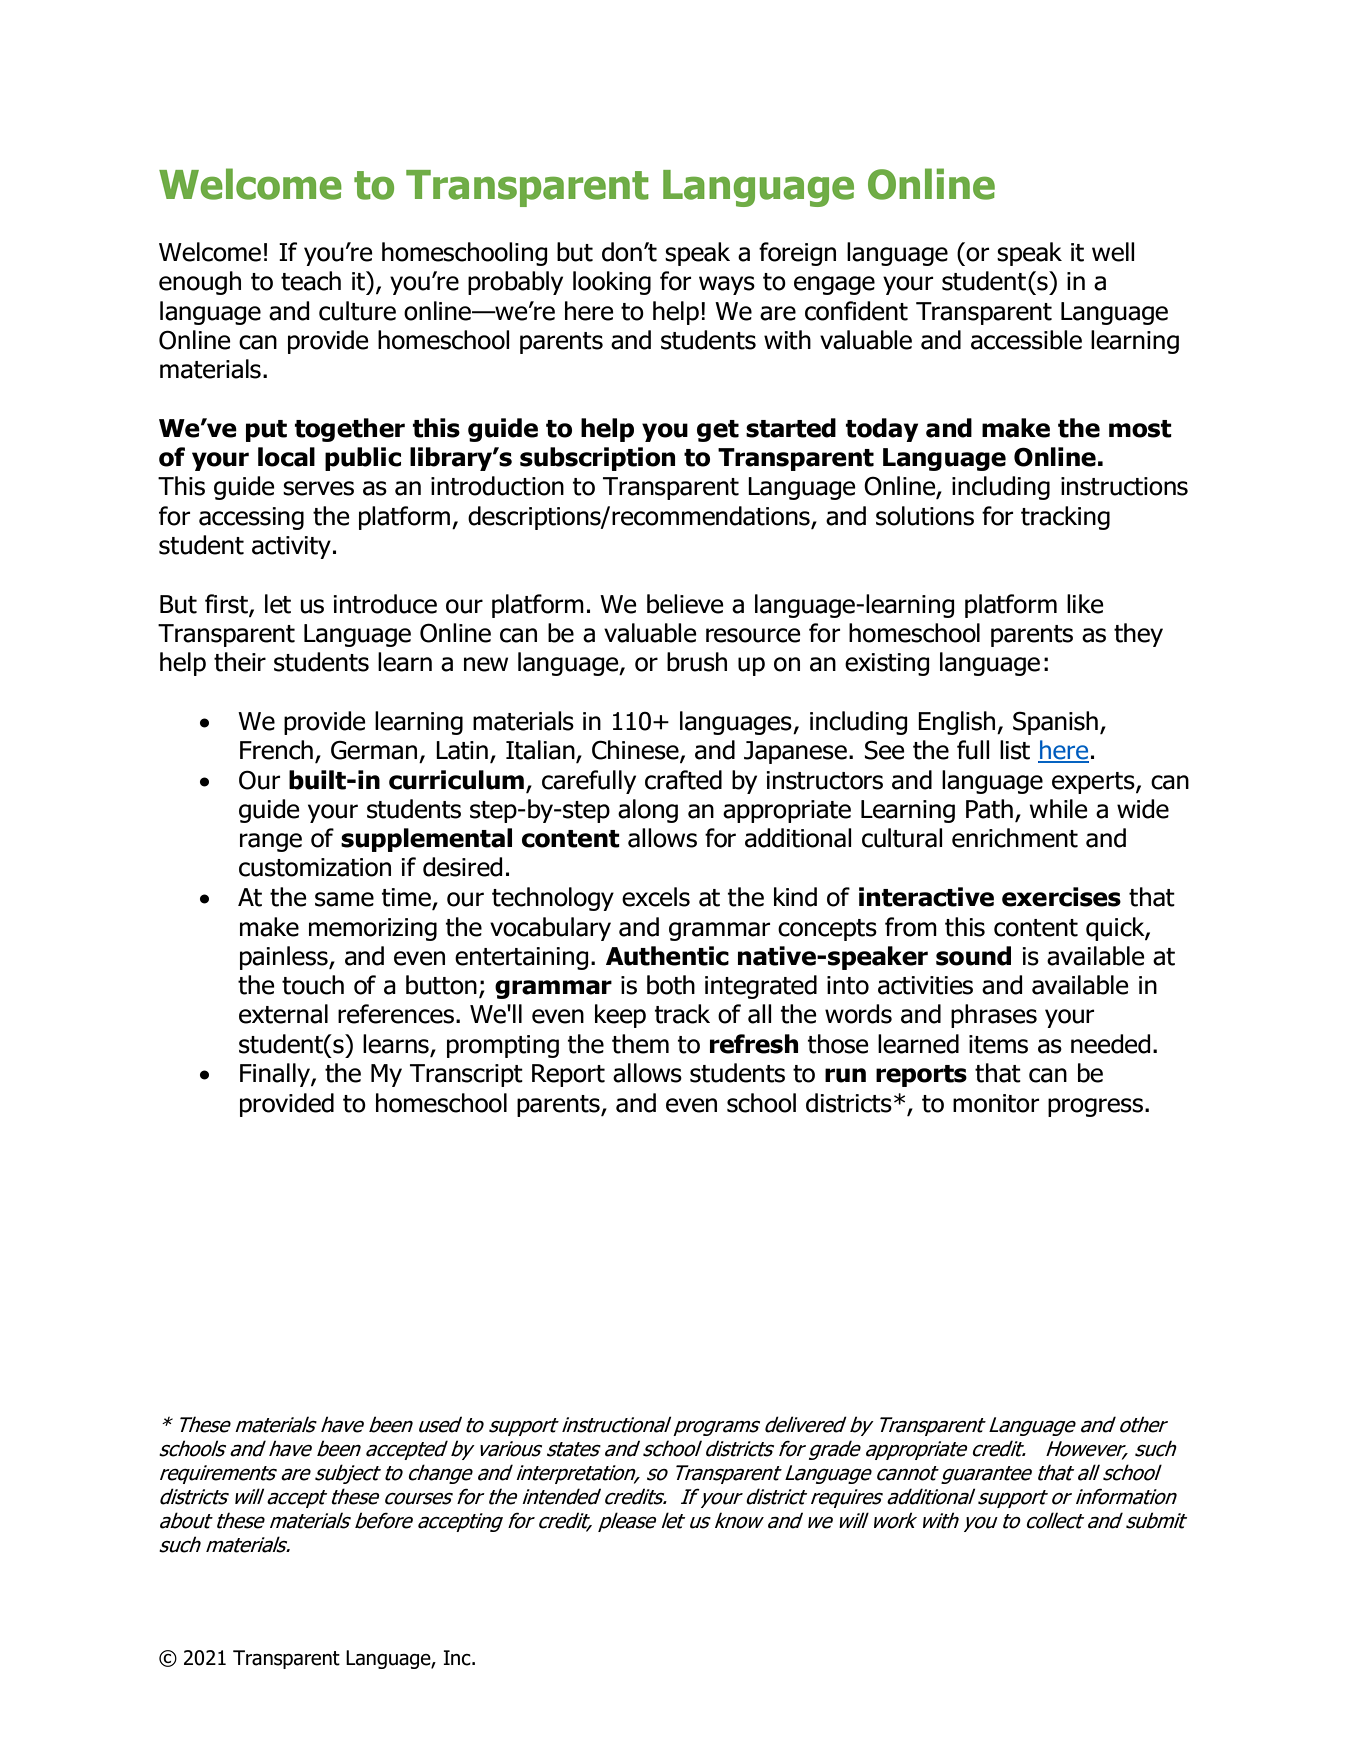 Image resolution: width=1351 pixels, height=1748 pixels. Describe the element at coordinates (685, 604) in the document. I see `believe` at that location.
